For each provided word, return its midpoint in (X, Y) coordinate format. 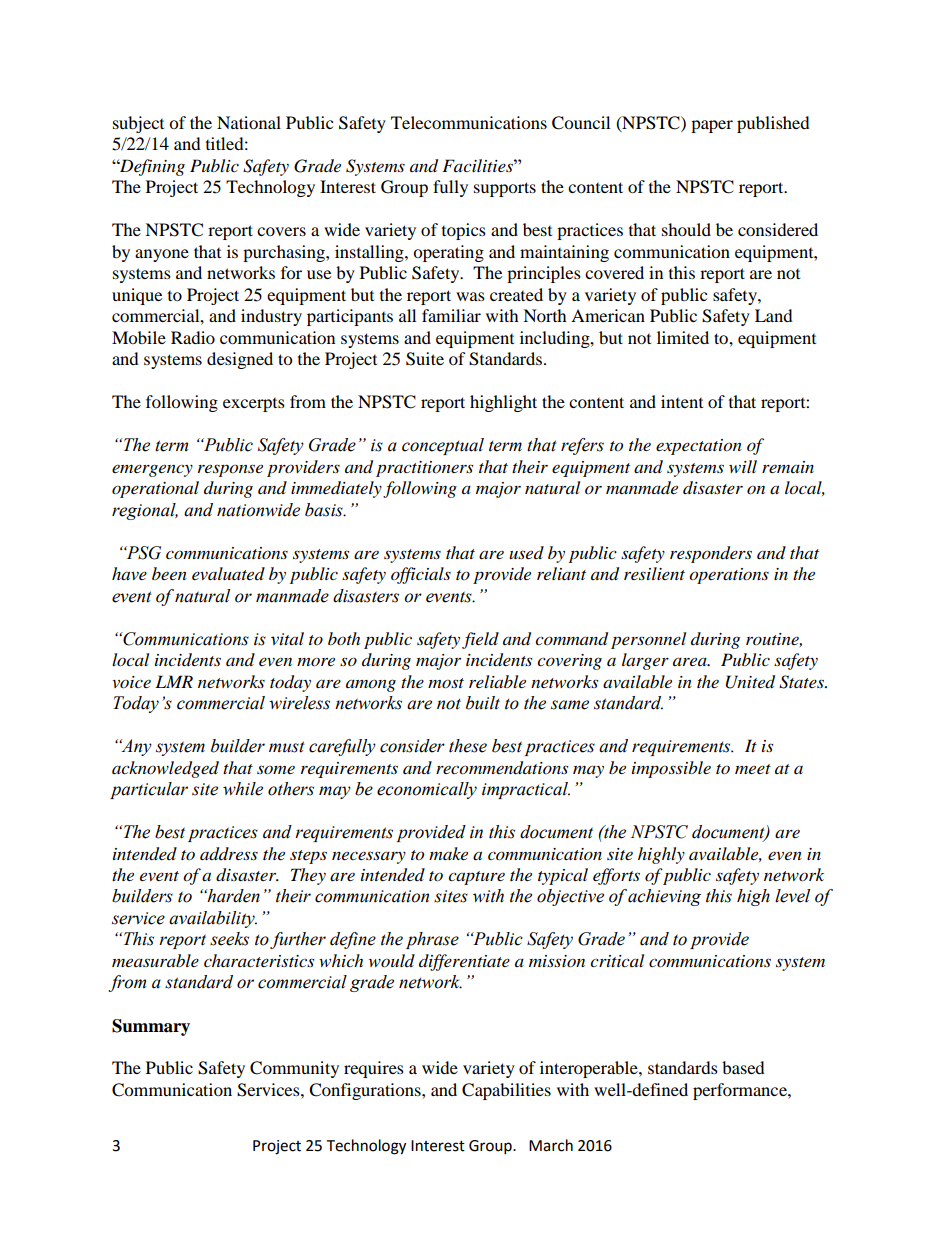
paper (712, 126)
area (691, 661)
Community (294, 1069)
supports (505, 189)
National (249, 122)
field (480, 640)
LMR (174, 681)
